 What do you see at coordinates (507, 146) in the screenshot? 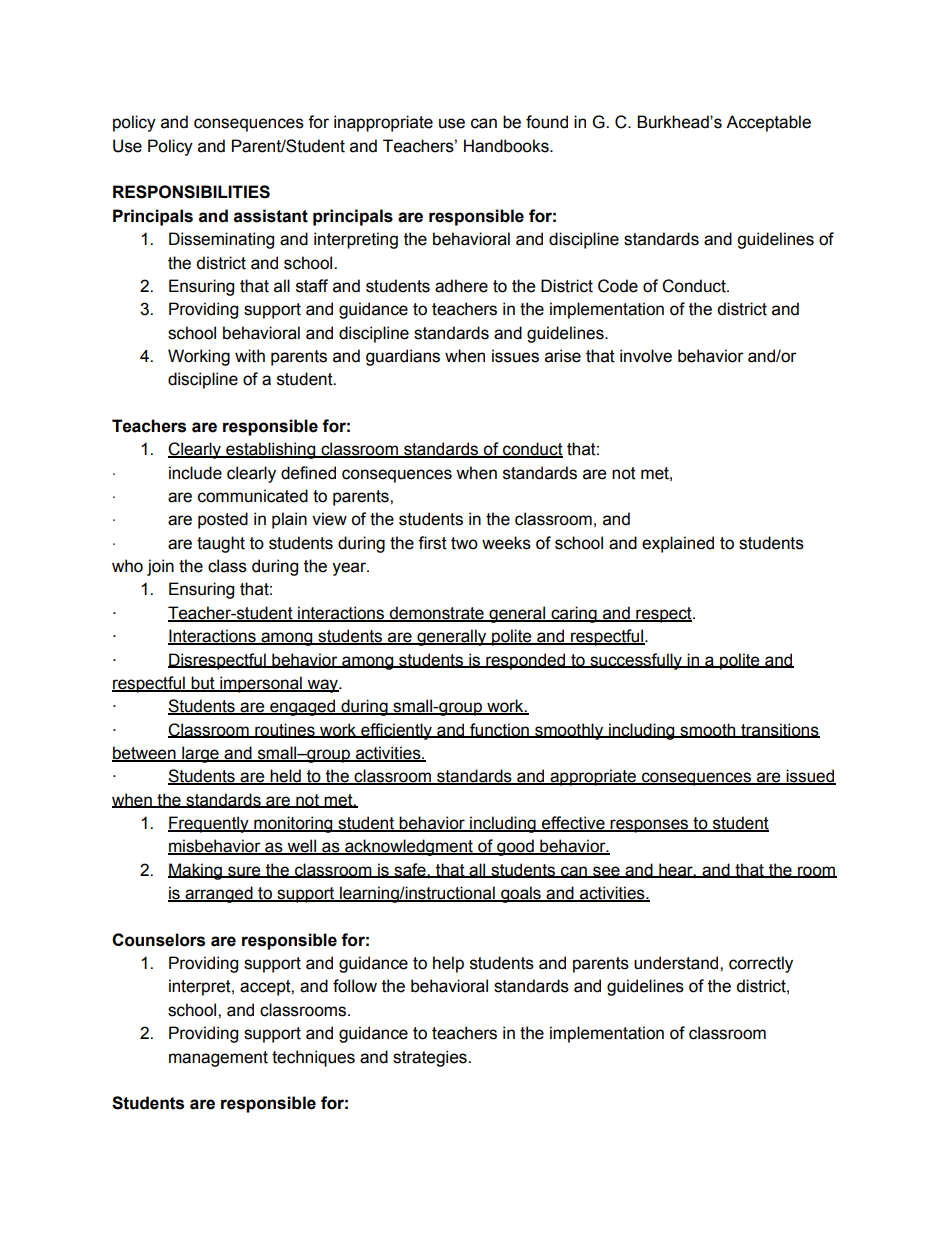
I see `Handbooks` at bounding box center [507, 146].
